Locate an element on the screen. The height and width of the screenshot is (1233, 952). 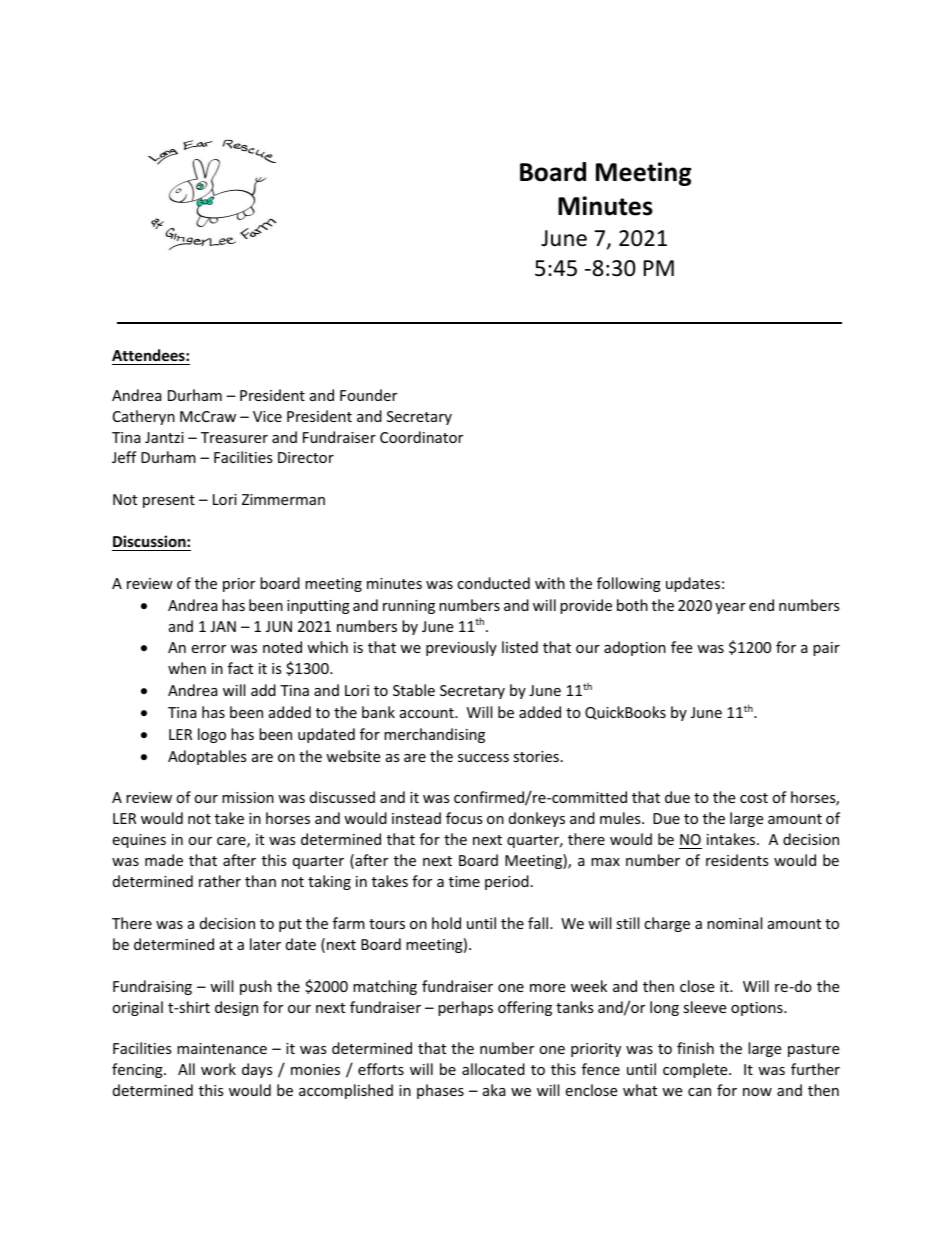
error is located at coordinates (208, 649).
